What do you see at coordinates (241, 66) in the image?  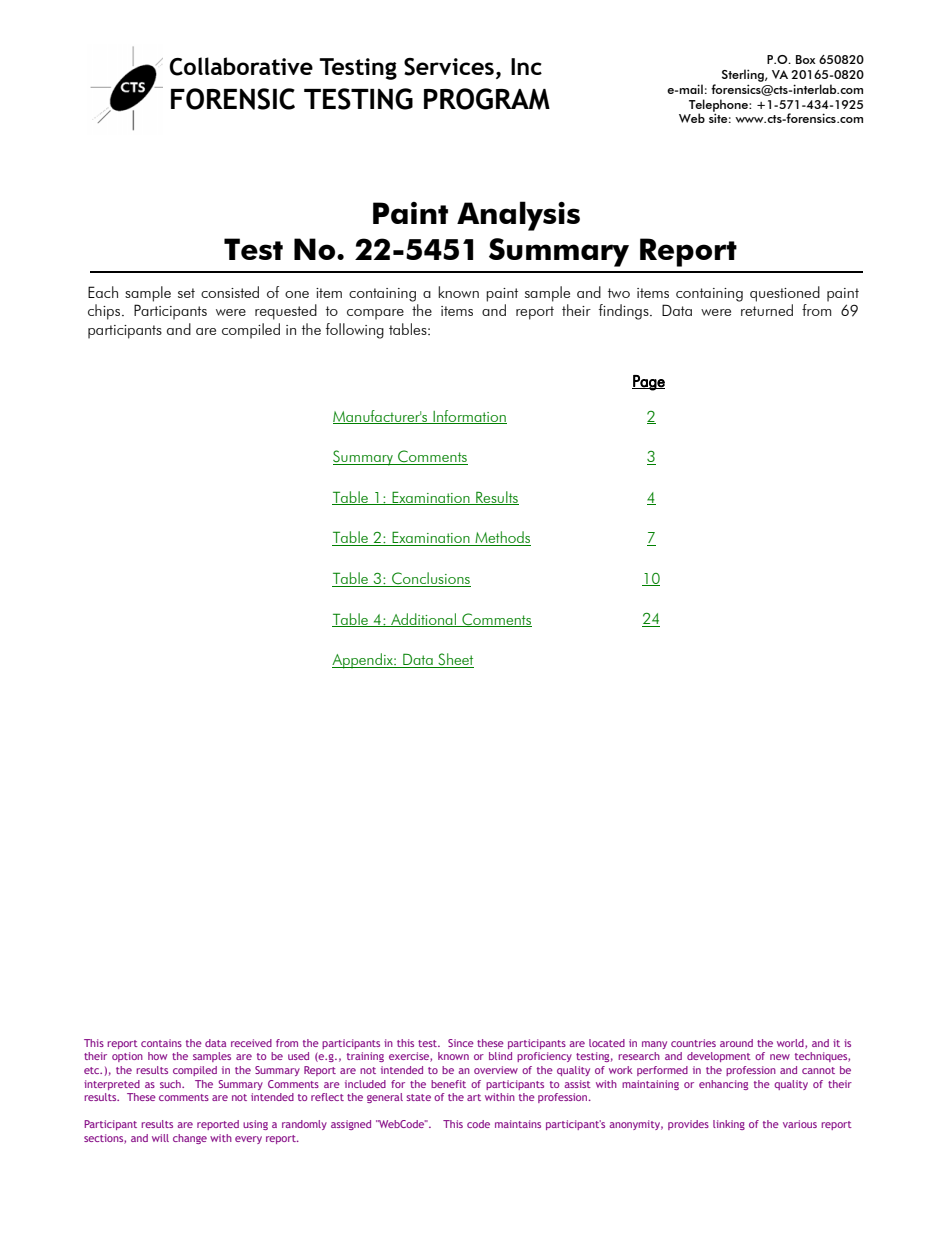 I see `Collaborative` at bounding box center [241, 66].
